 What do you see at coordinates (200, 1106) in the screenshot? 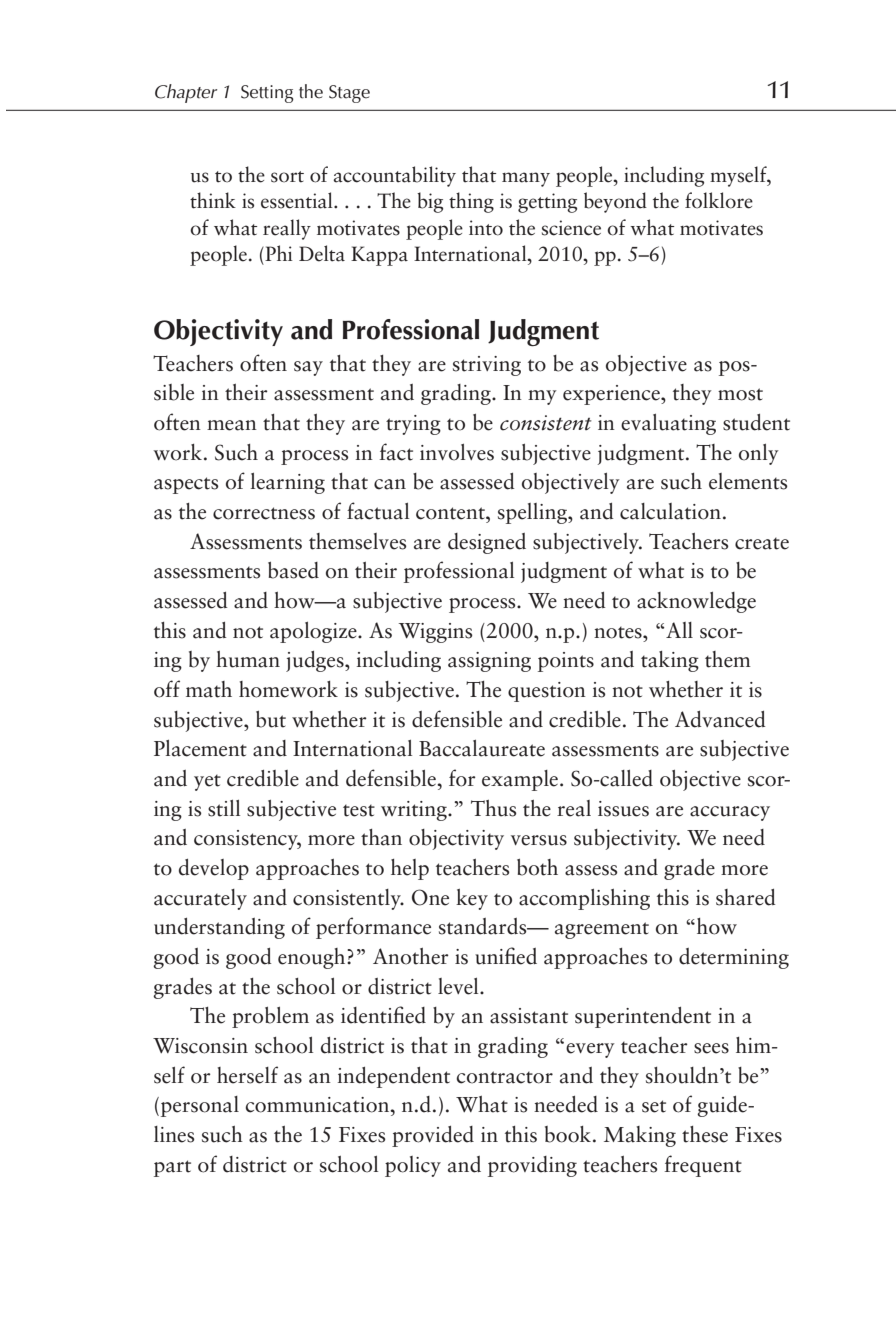
I see `personal` at bounding box center [200, 1106].
